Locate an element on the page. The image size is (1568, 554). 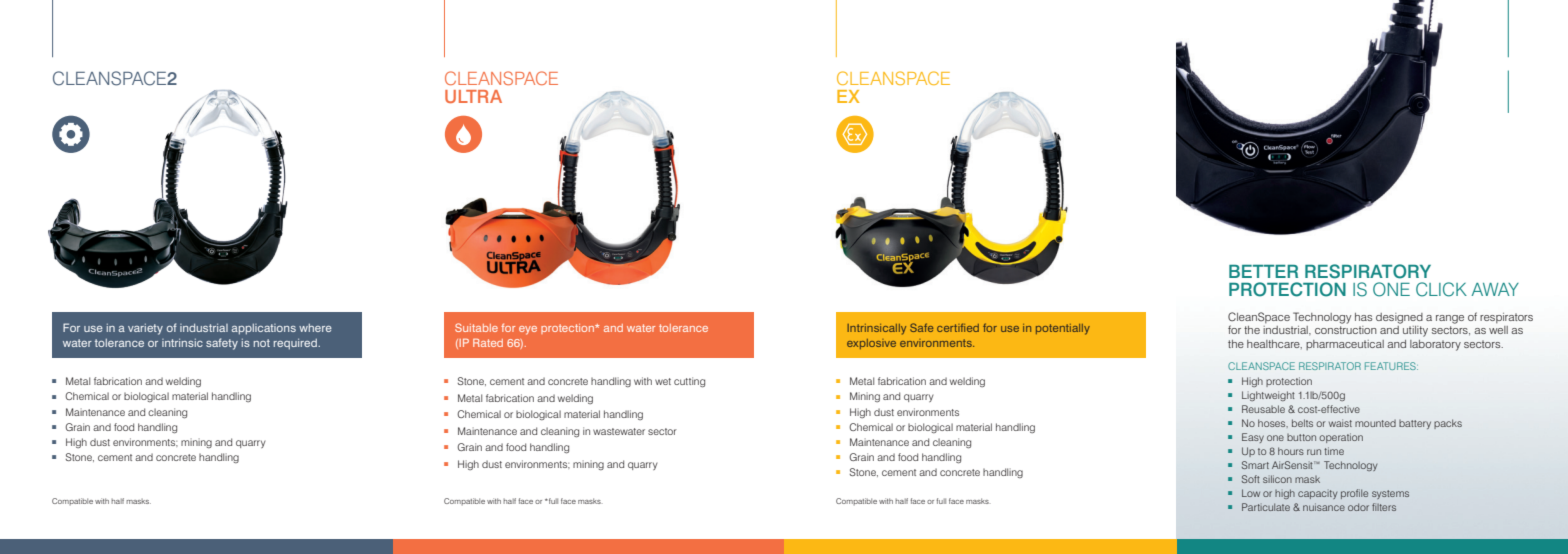
Low is located at coordinates (1251, 493).
